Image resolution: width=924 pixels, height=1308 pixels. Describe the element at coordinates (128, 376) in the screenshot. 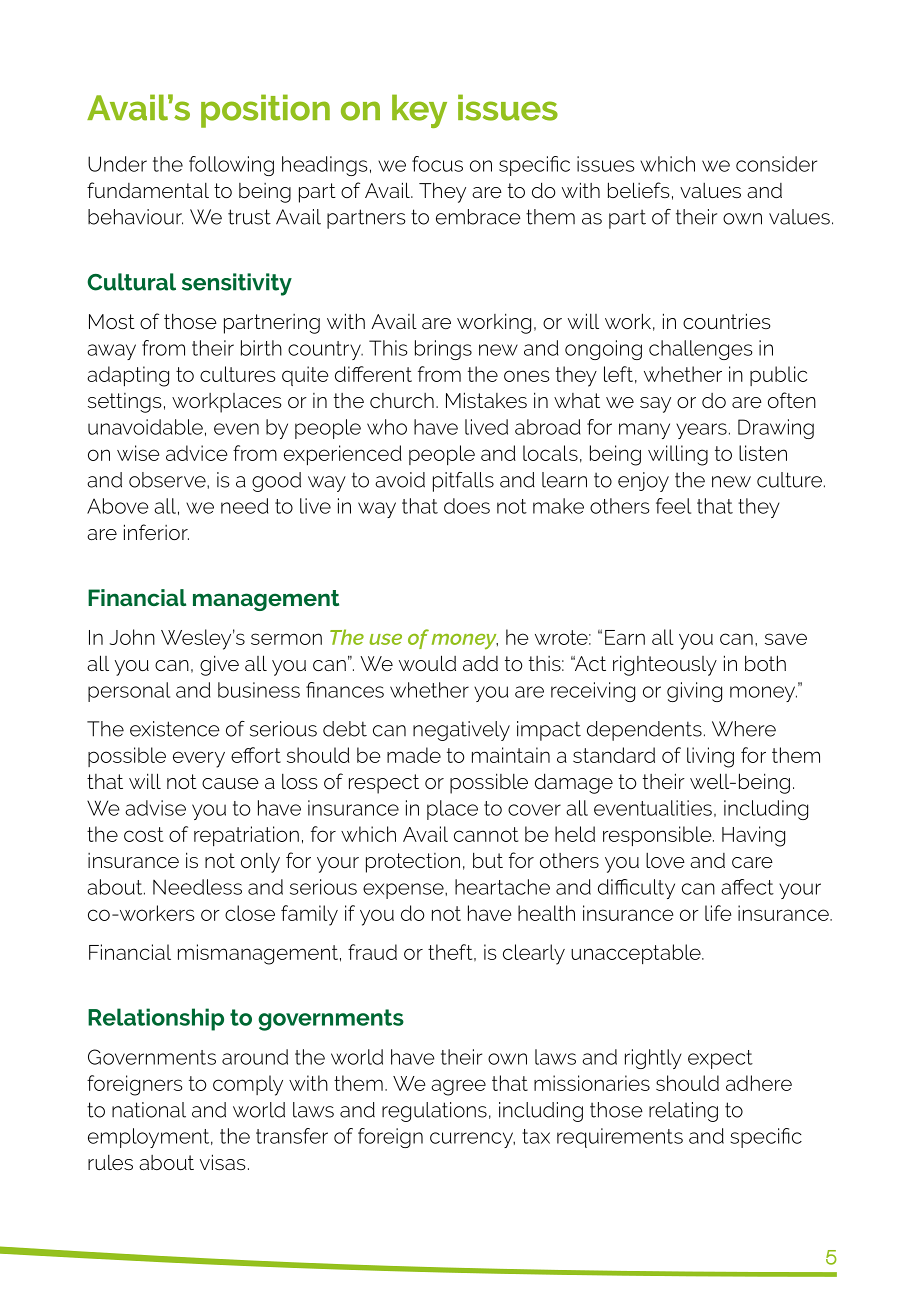

I see `adapting` at that location.
